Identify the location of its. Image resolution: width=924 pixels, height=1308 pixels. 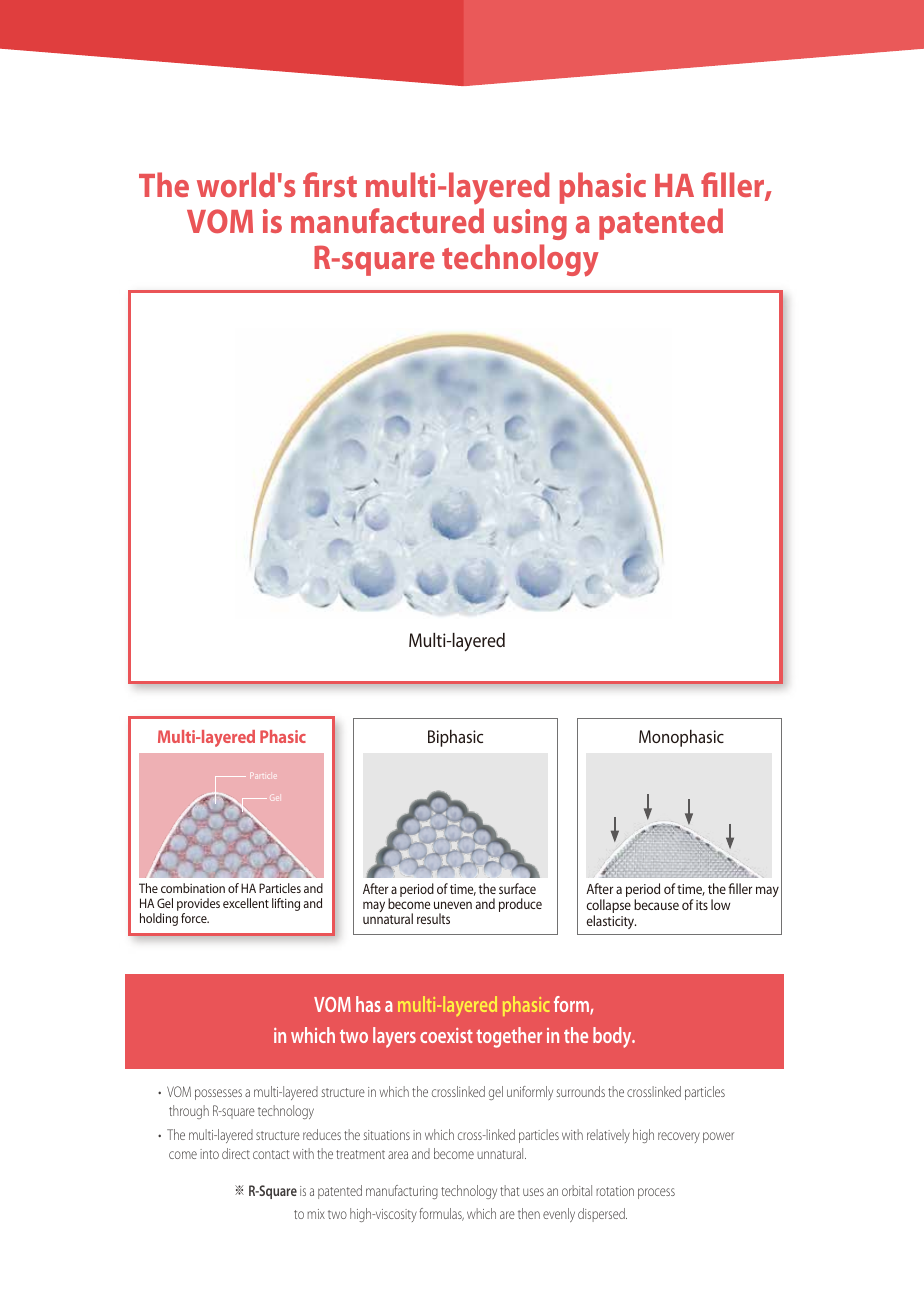
(702, 905).
